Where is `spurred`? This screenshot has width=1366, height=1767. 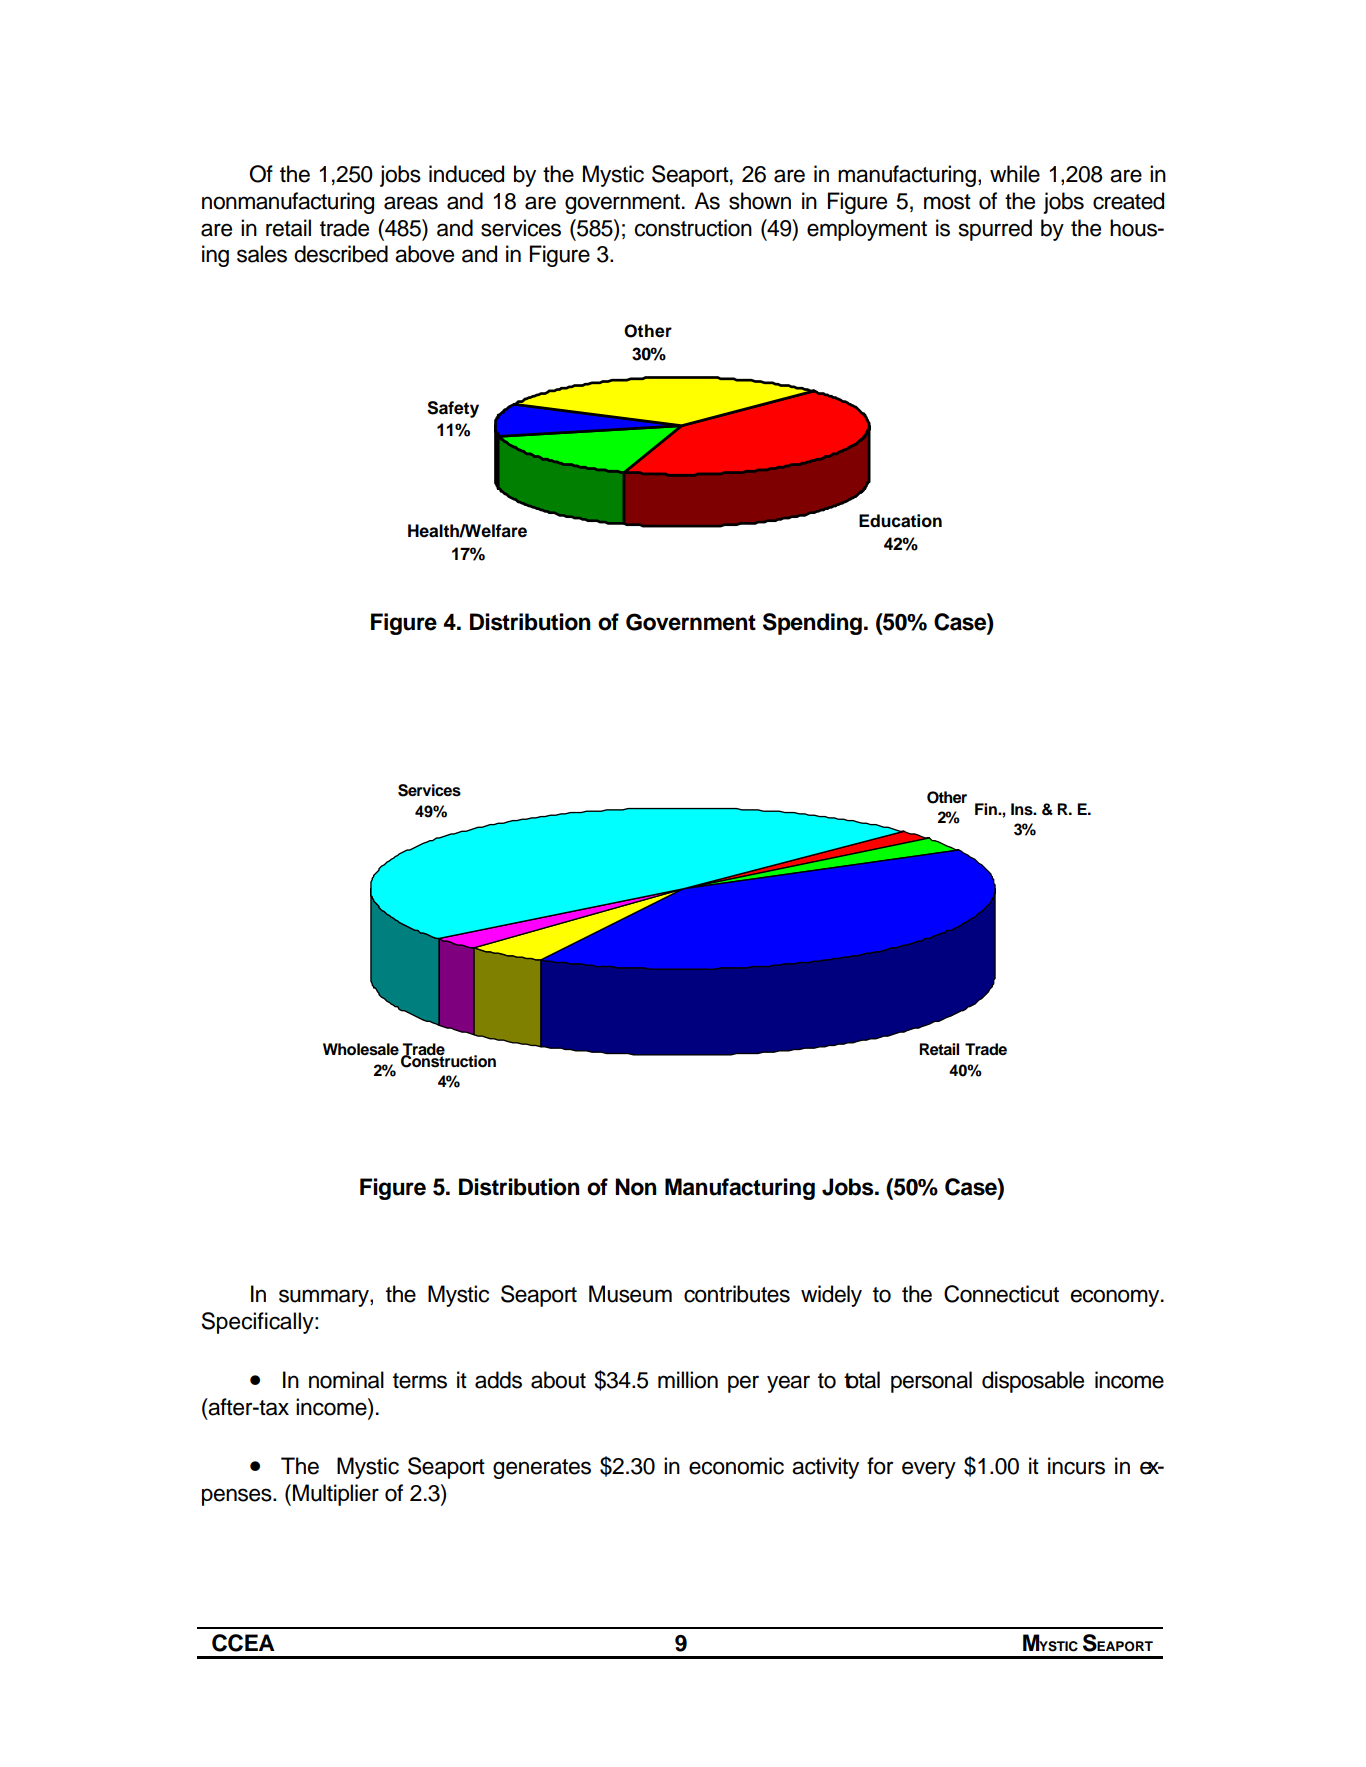
spurred is located at coordinates (995, 230).
